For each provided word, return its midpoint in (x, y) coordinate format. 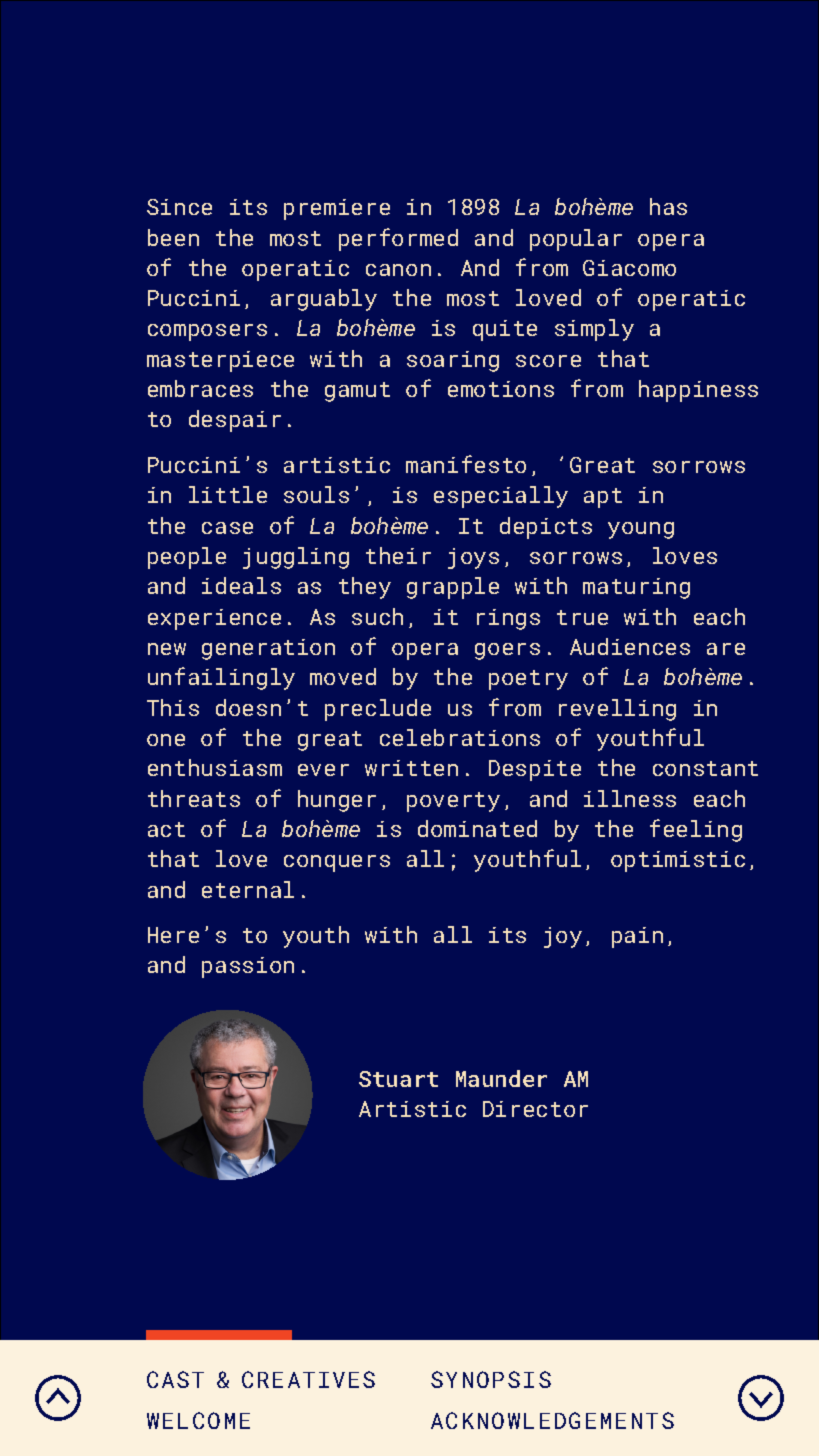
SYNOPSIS (491, 1379)
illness (630, 798)
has (668, 206)
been (173, 237)
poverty (453, 802)
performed (398, 239)
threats (194, 798)
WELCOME (198, 1420)
